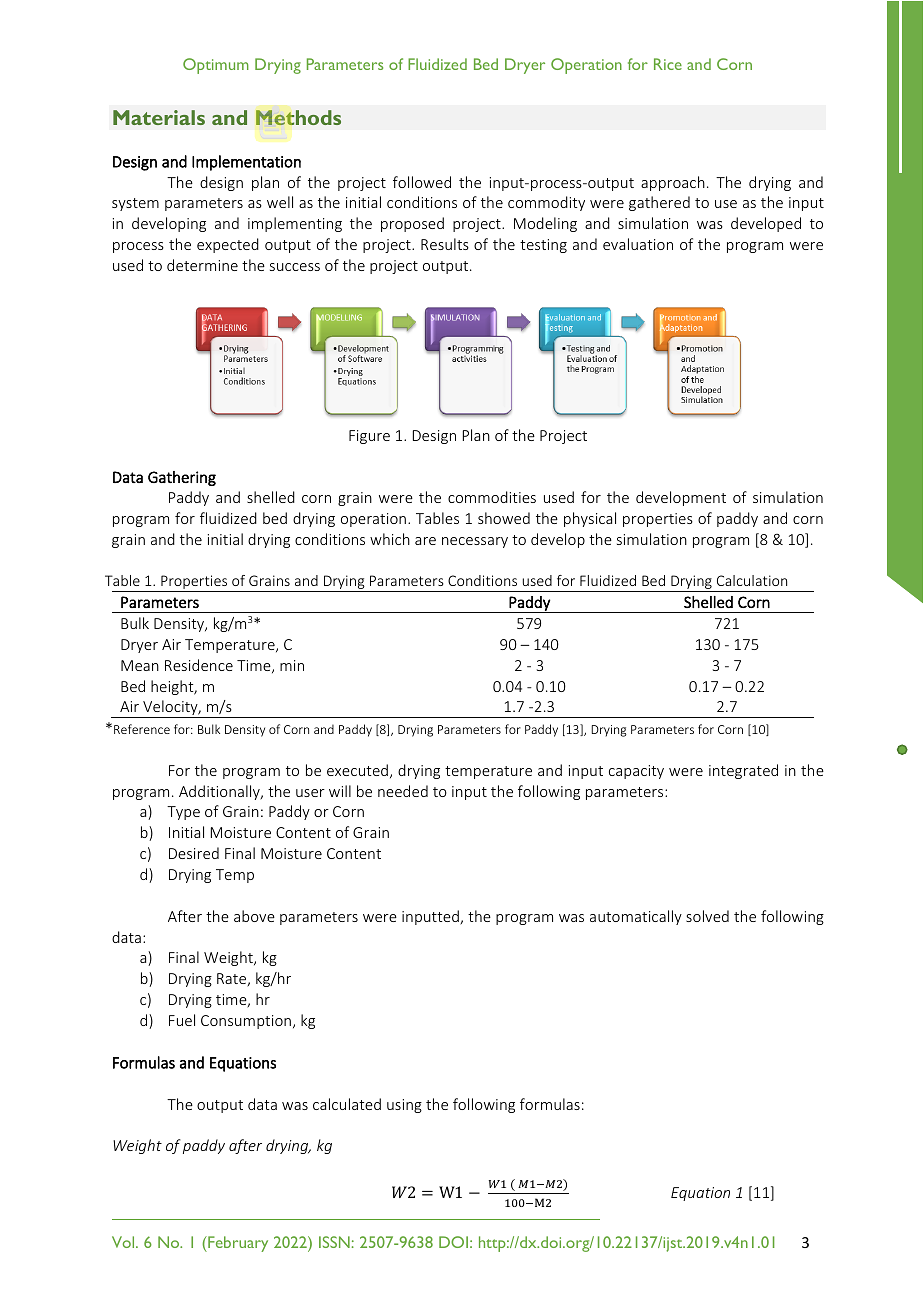  What do you see at coordinates (404, 1106) in the page?
I see `using` at bounding box center [404, 1106].
